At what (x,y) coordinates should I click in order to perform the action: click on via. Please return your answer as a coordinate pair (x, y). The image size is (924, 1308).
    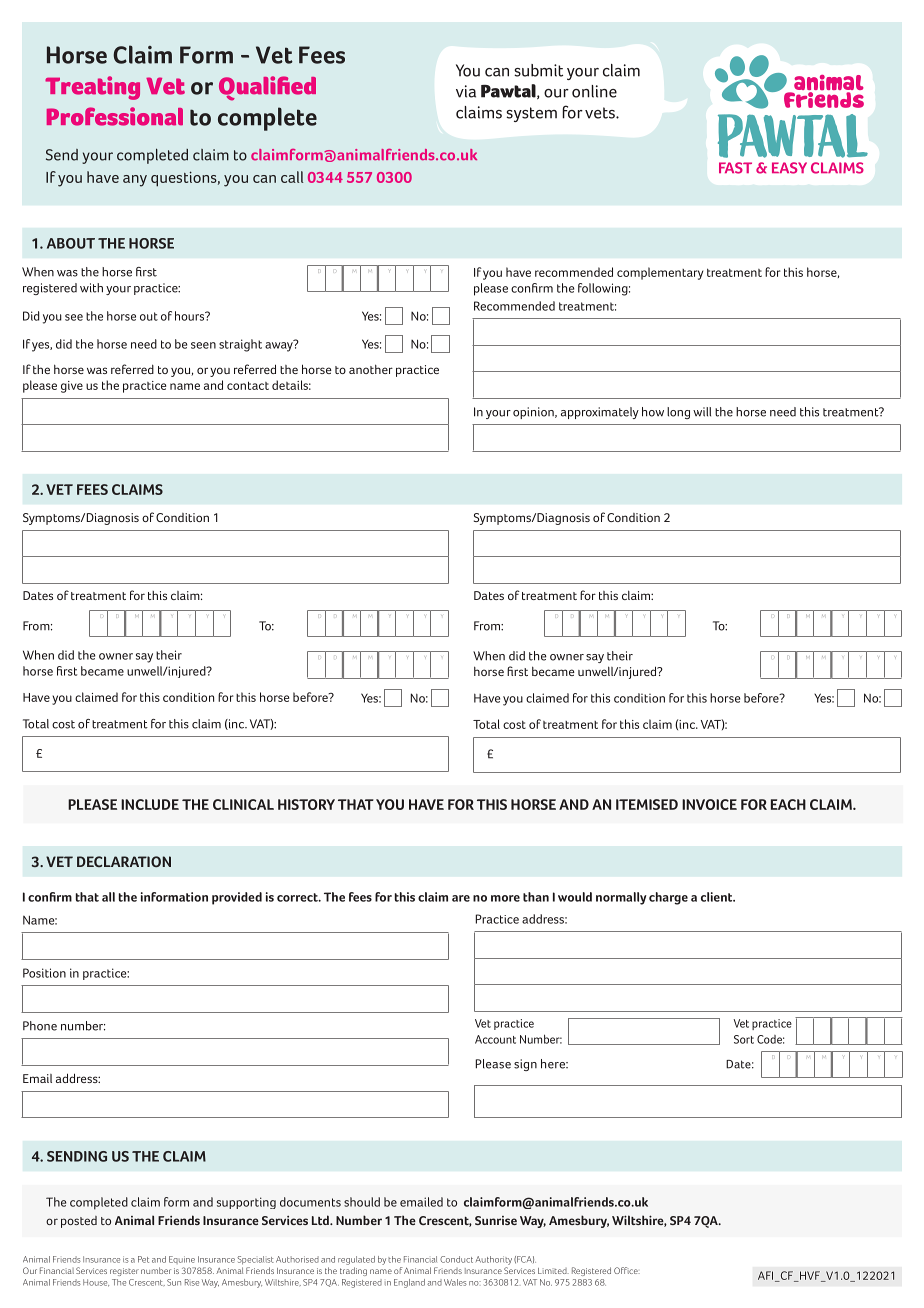
    Looking at the image, I should click on (466, 91).
